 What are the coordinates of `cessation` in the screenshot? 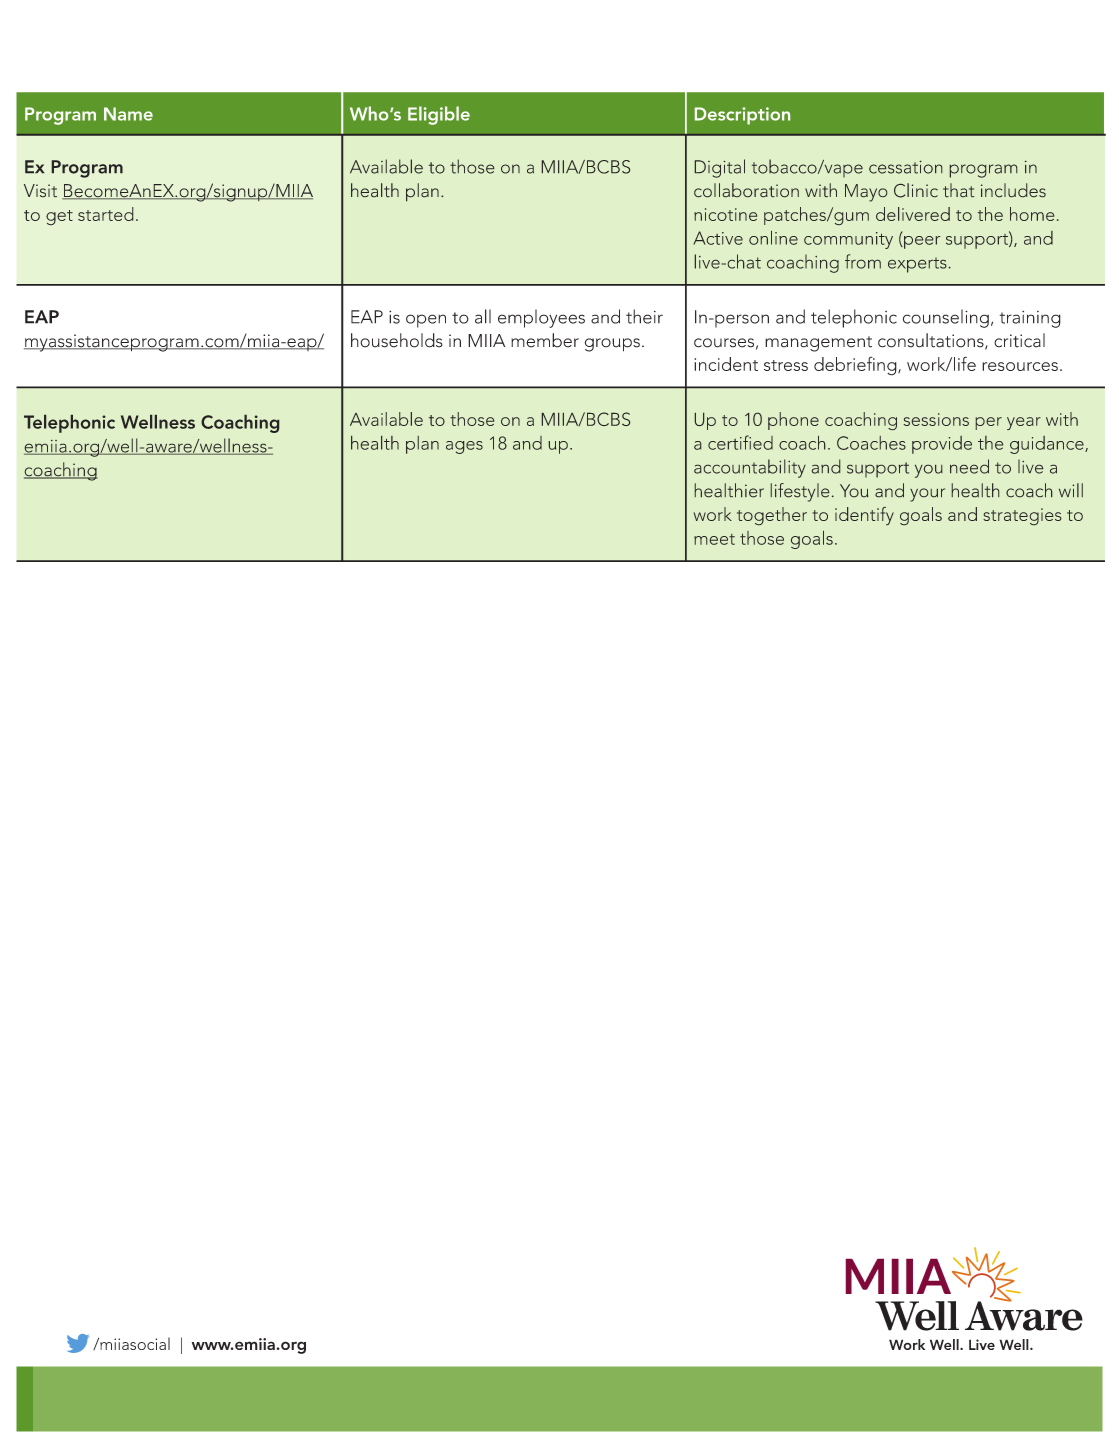 It's located at (905, 167).
